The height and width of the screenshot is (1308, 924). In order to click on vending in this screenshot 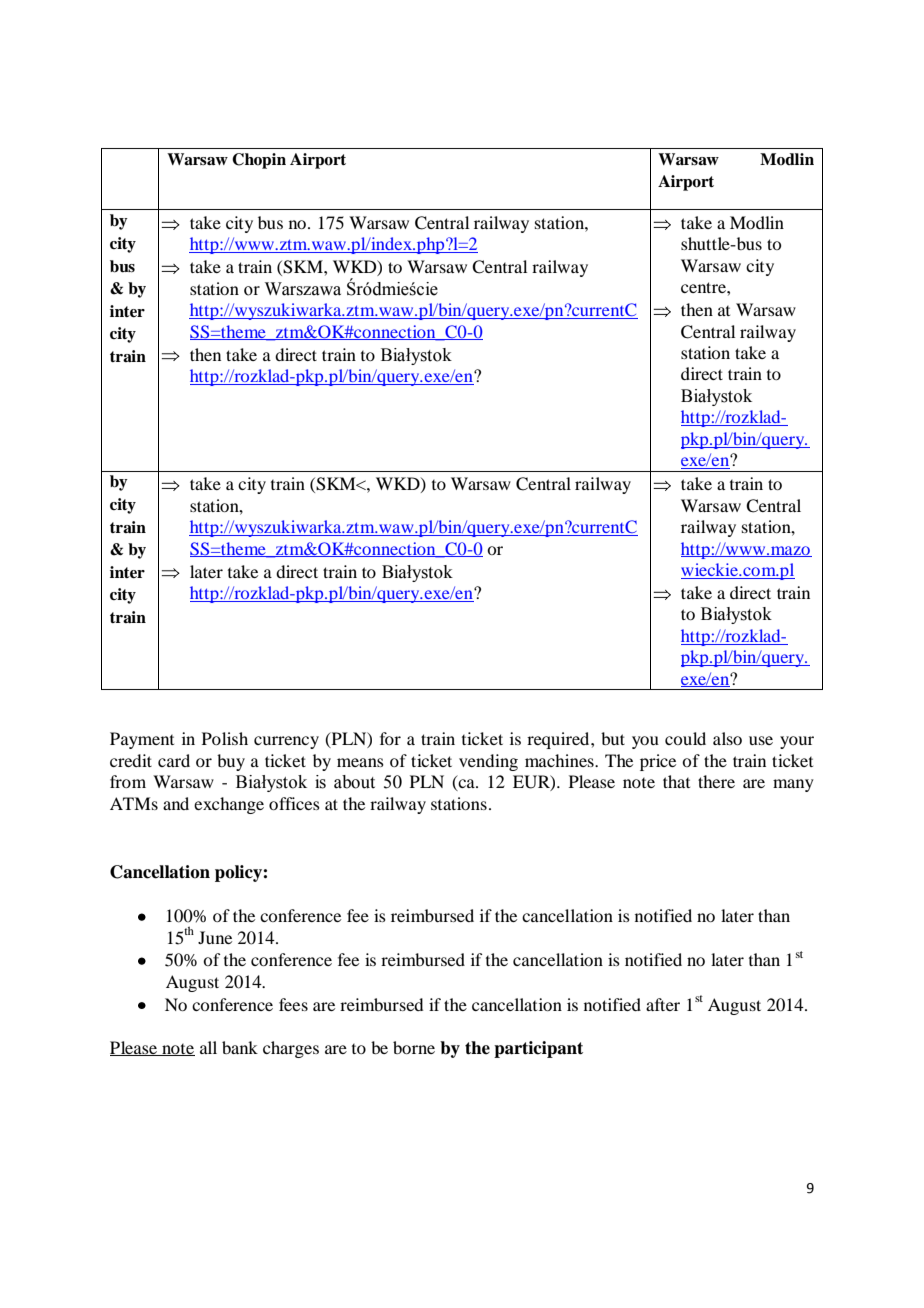, I will do `click(488, 762)`.
